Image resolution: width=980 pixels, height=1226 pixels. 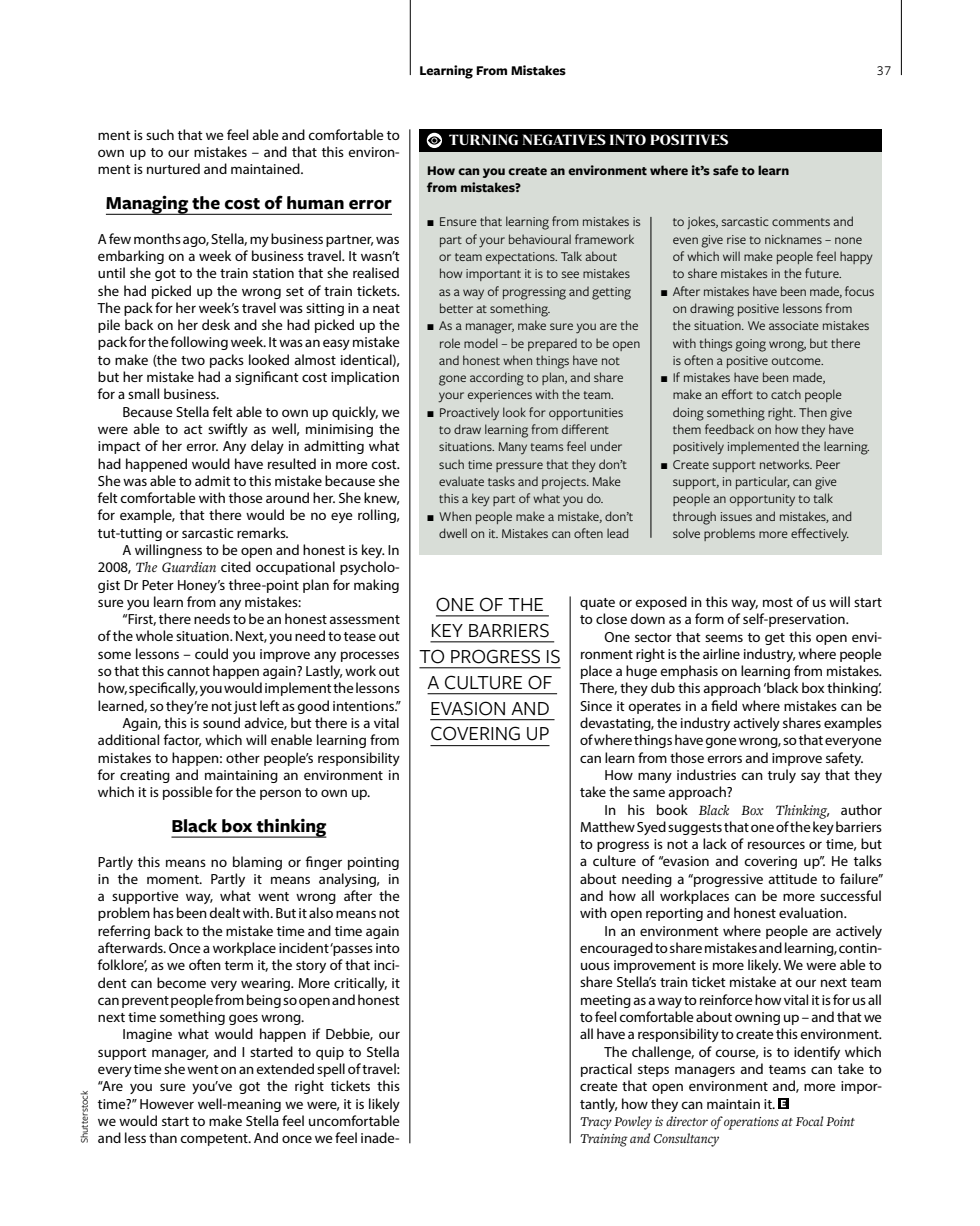 What do you see at coordinates (167, 1104) in the document?
I see `However` at bounding box center [167, 1104].
